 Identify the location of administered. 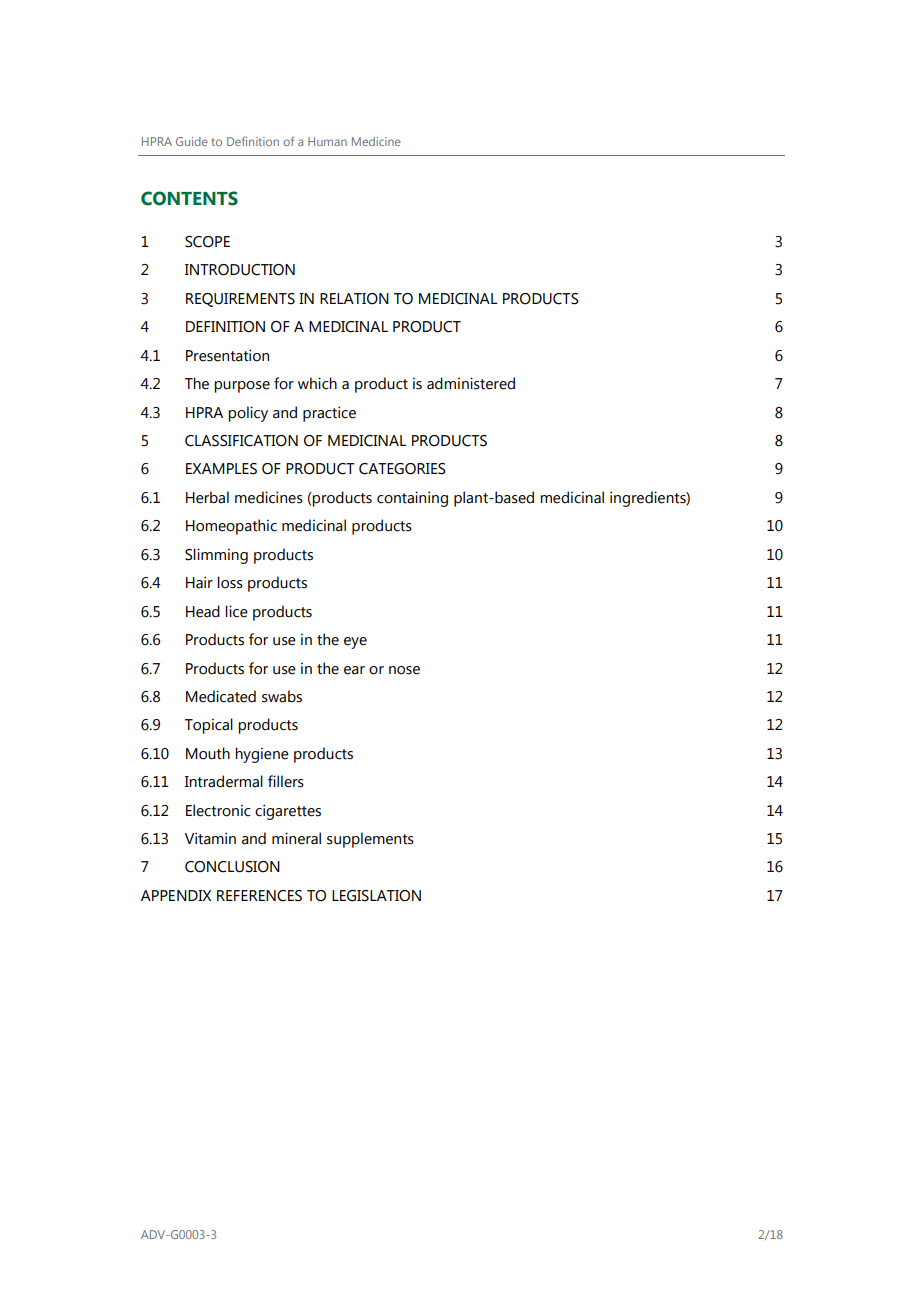
(471, 383).
